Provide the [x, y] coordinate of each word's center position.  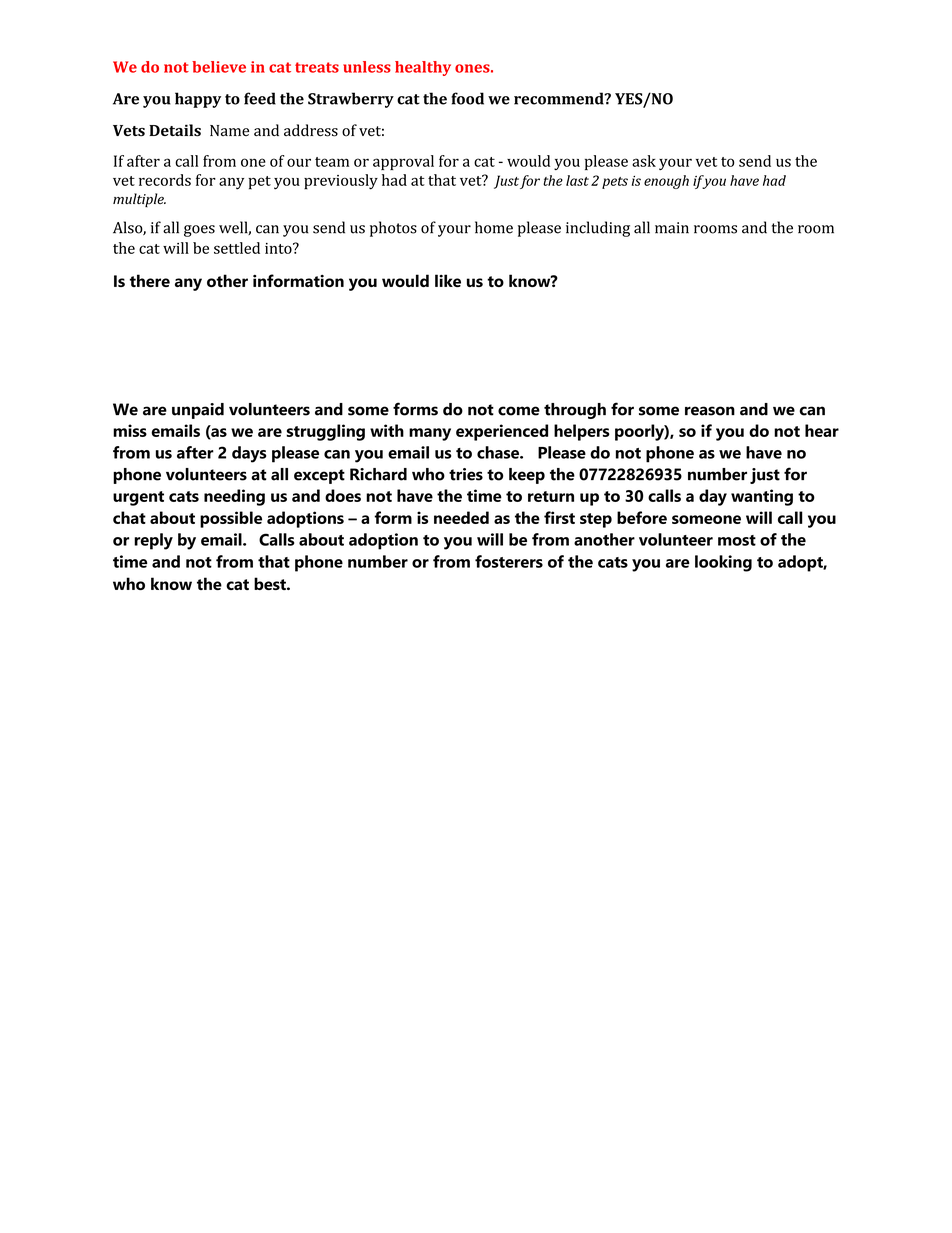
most [737, 540]
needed [461, 517]
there [150, 280]
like [448, 280]
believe [219, 67]
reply [153, 541]
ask [644, 161]
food [467, 98]
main [672, 228]
